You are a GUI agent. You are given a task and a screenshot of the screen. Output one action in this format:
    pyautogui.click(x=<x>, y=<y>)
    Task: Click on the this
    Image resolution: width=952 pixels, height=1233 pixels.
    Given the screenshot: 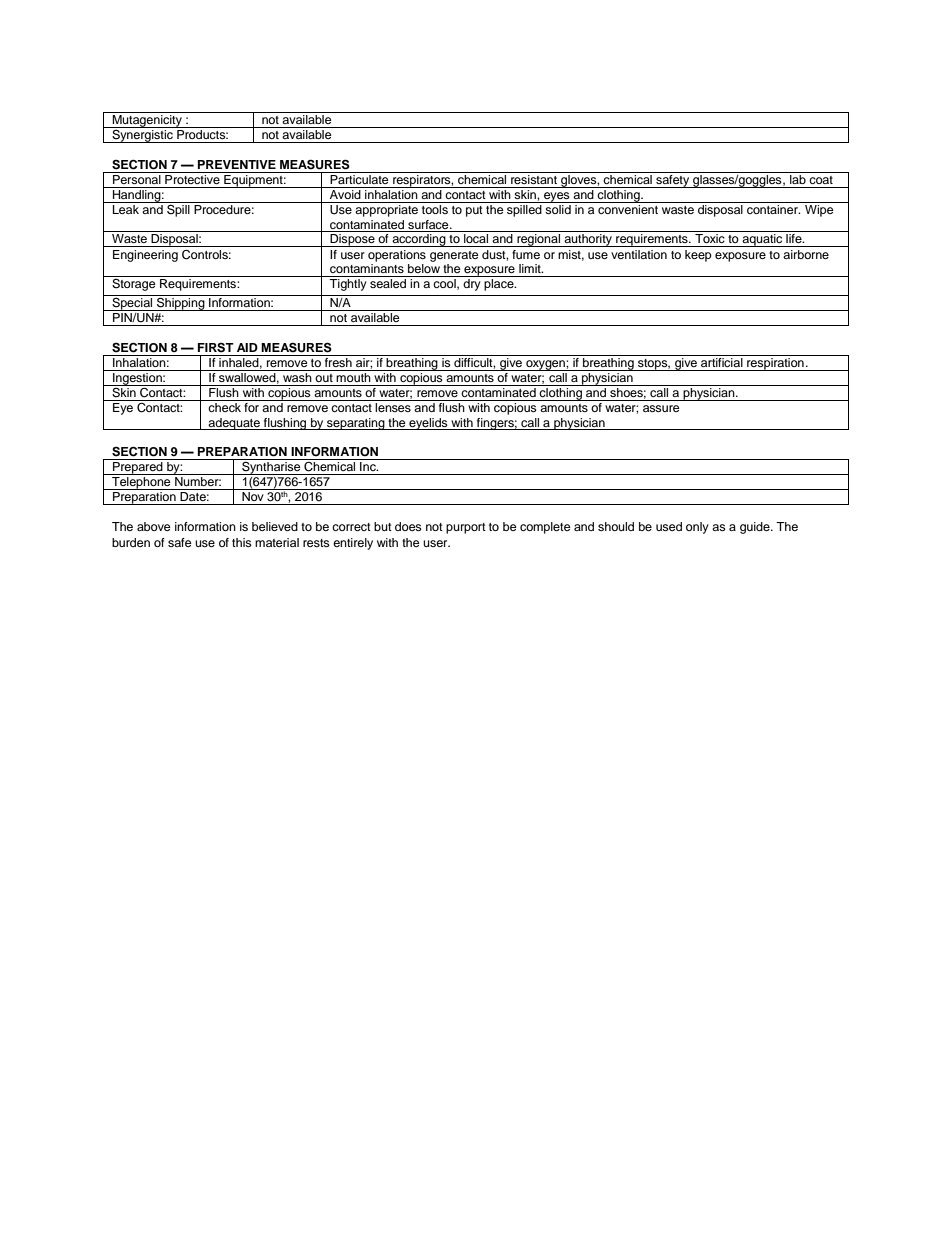 What is the action you would take?
    pyautogui.click(x=242, y=542)
